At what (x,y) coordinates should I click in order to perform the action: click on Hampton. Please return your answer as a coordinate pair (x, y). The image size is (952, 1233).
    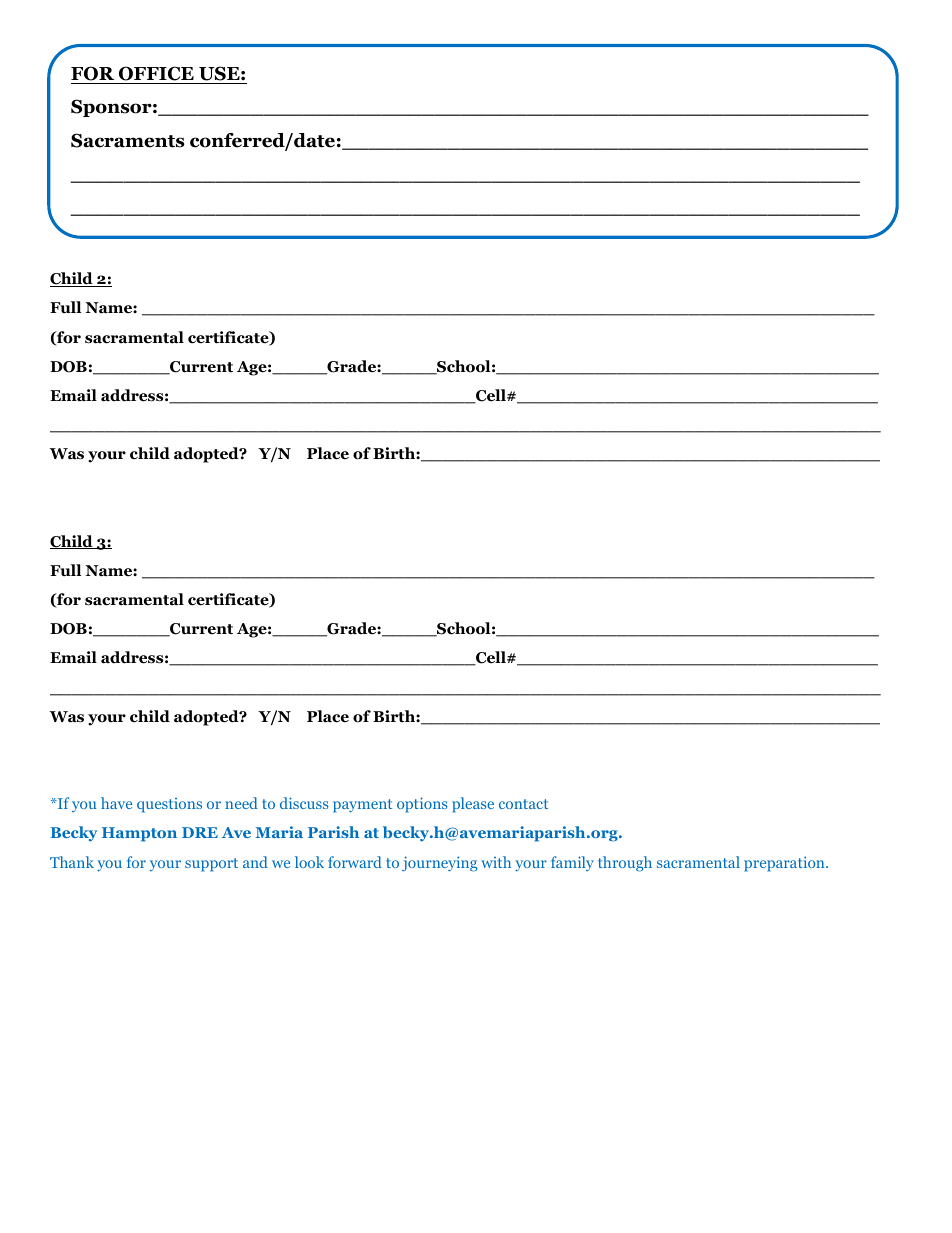
    Looking at the image, I should click on (139, 834).
